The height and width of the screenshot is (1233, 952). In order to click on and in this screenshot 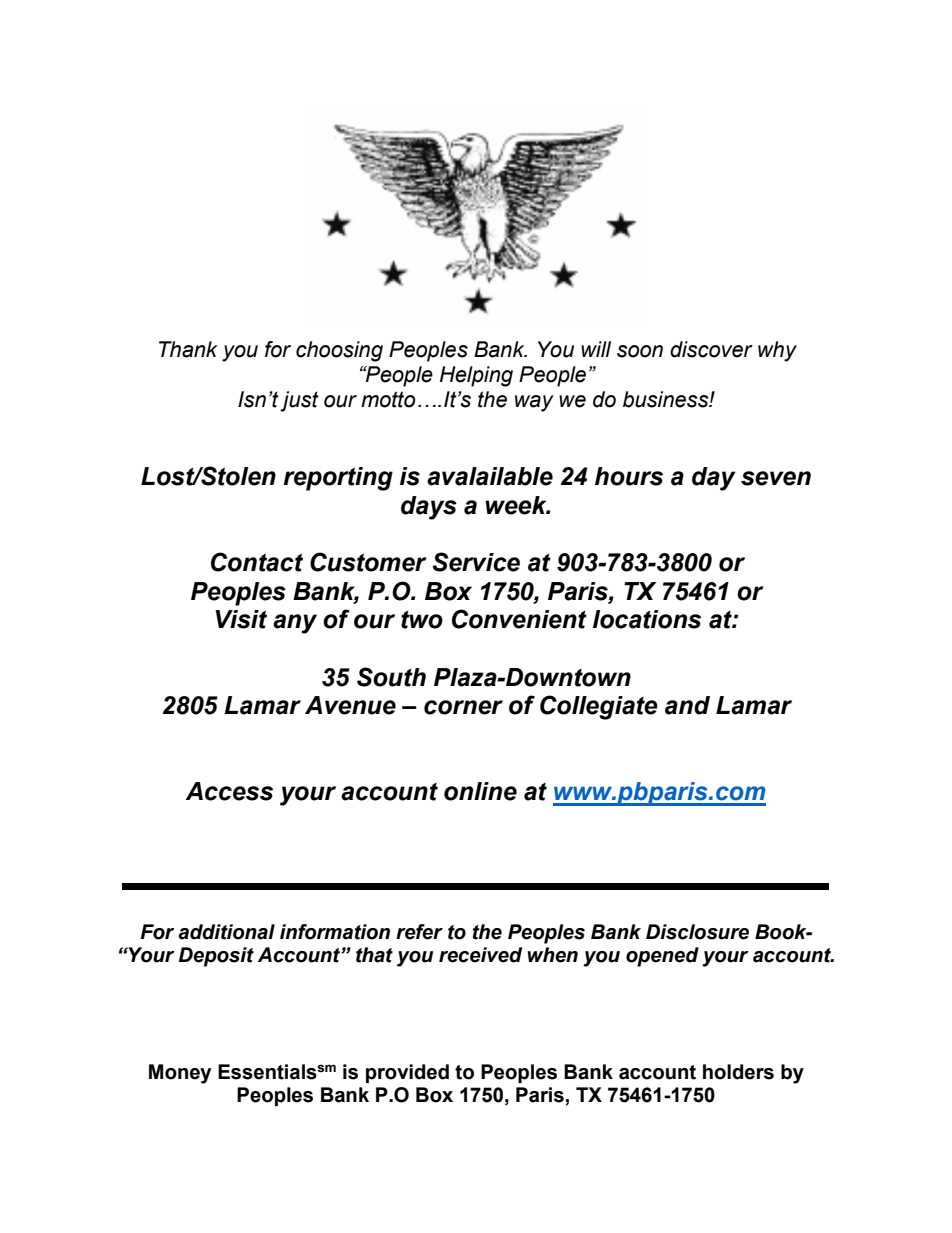, I will do `click(687, 705)`.
